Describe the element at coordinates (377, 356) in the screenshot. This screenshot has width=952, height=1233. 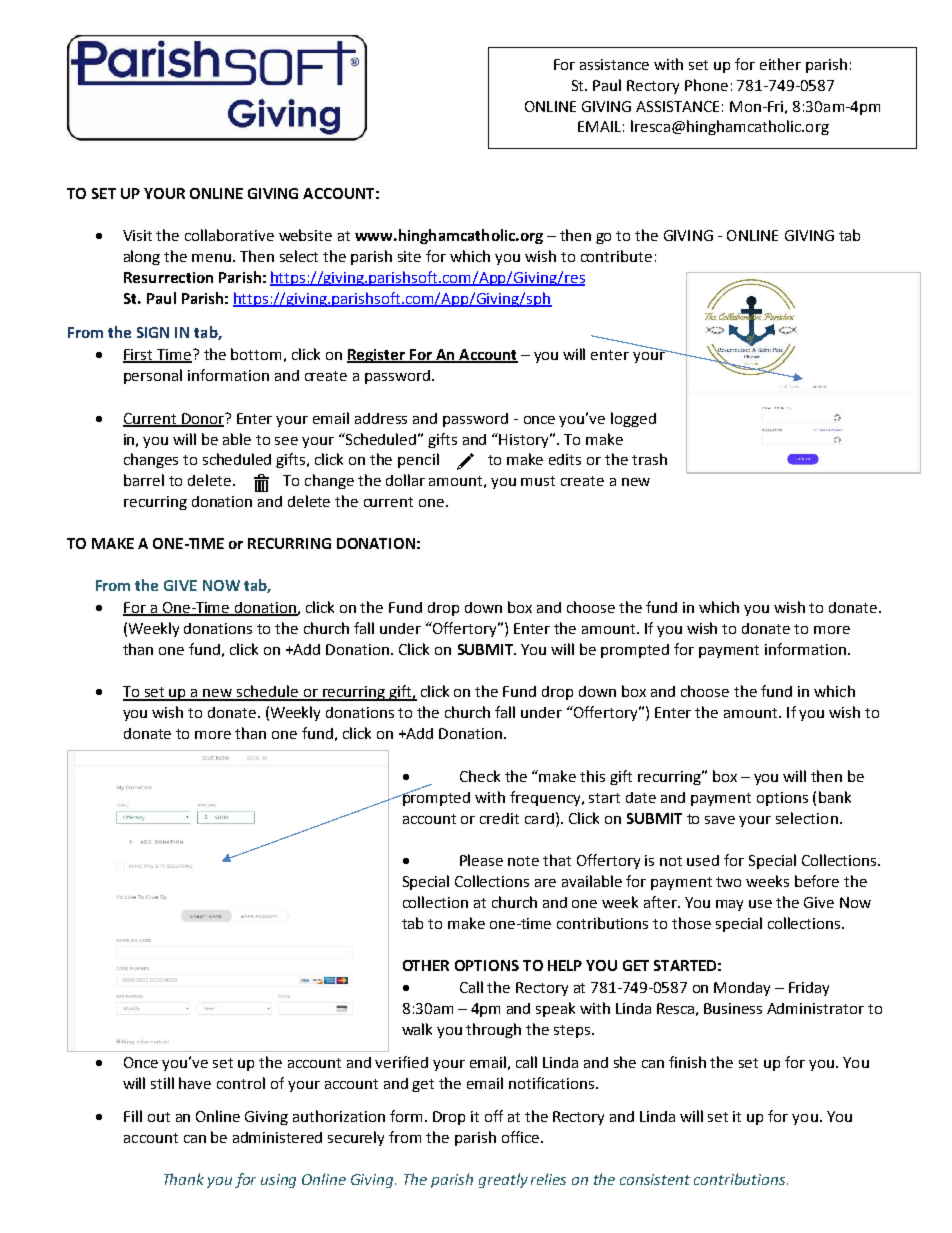
I see `Register` at that location.
